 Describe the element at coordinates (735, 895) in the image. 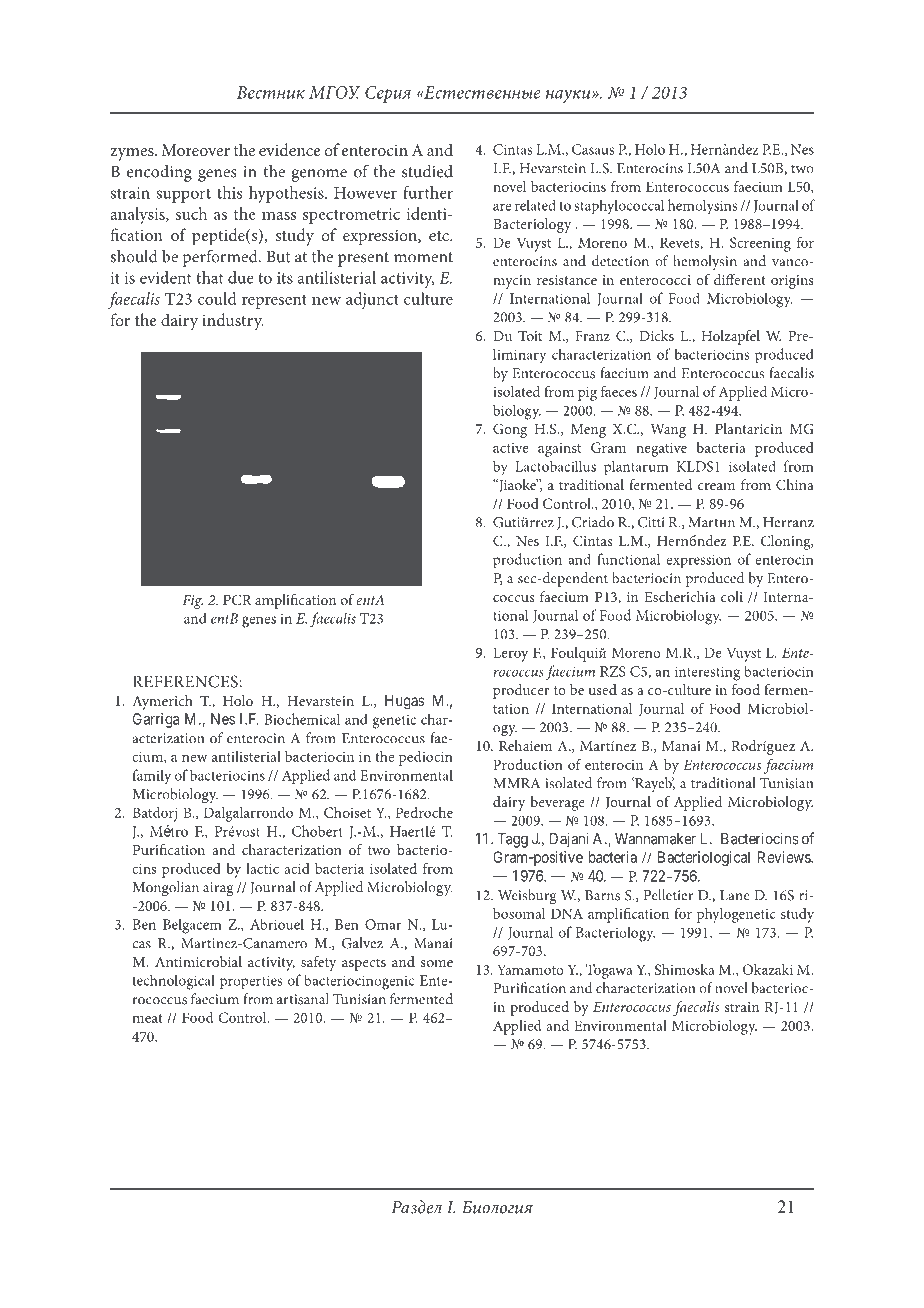

I see `Lane` at that location.
